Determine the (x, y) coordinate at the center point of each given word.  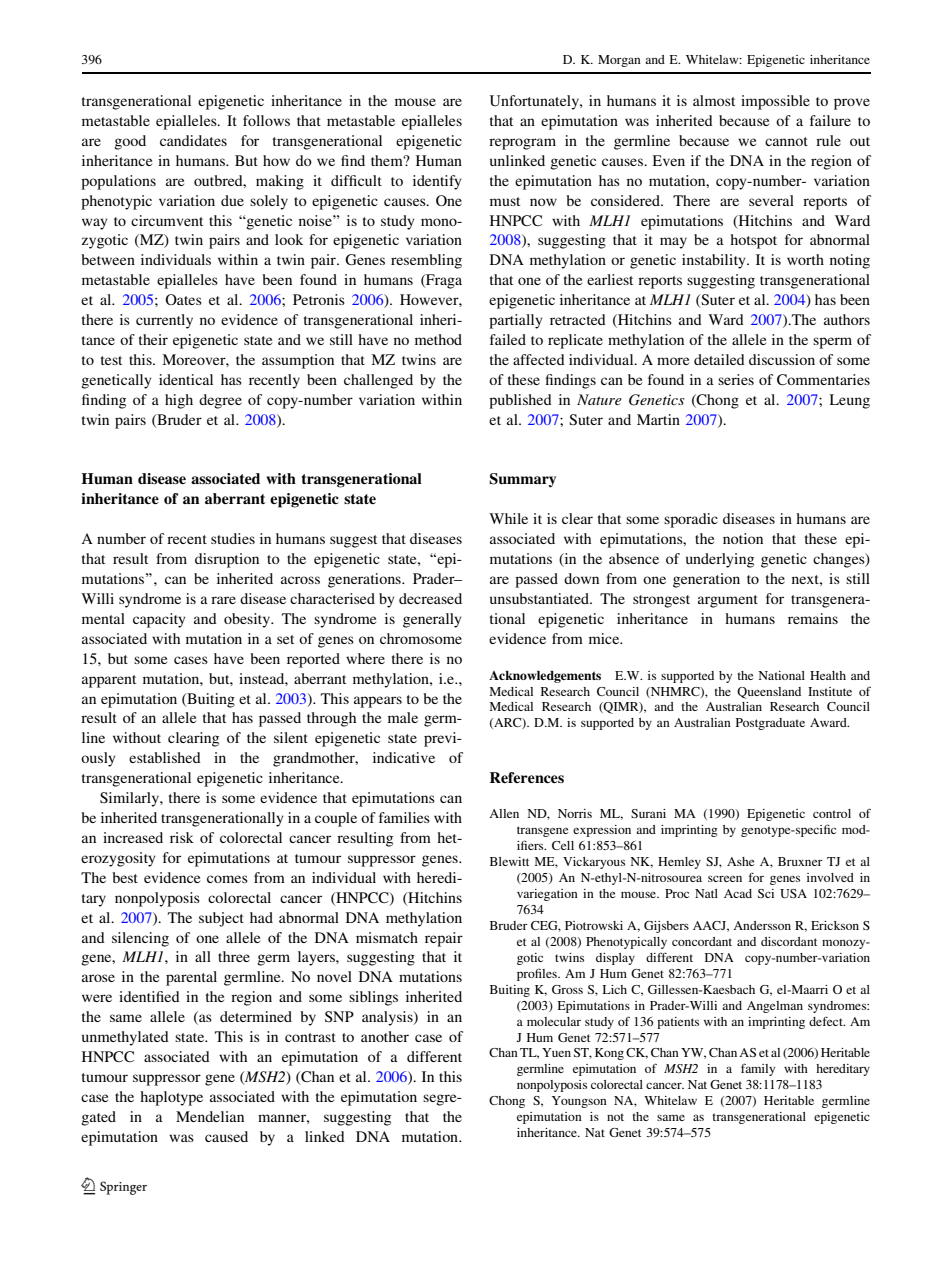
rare (223, 600)
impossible (775, 102)
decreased (430, 598)
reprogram (522, 144)
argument (728, 601)
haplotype (171, 1098)
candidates (193, 140)
